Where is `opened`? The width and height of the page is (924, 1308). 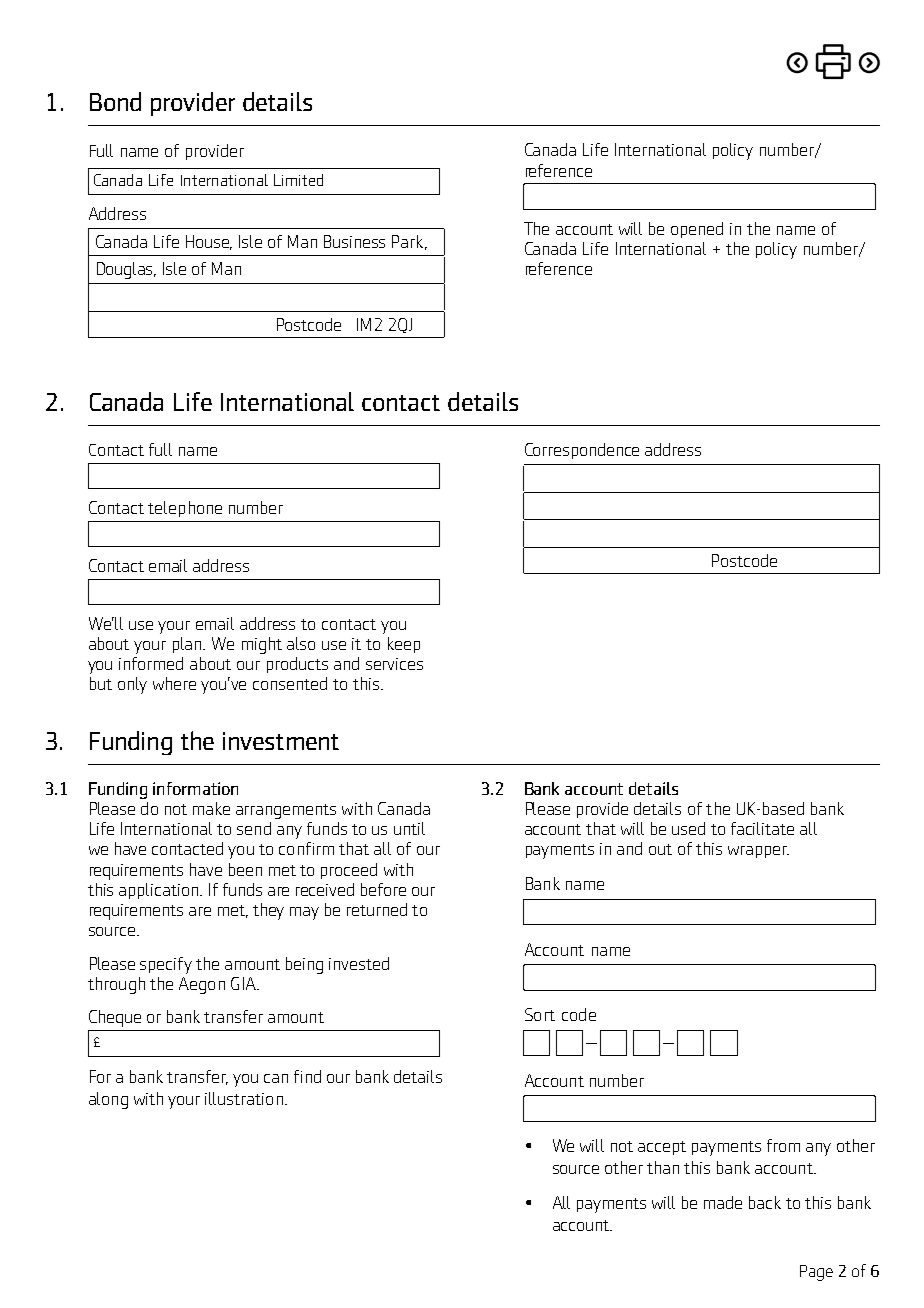
opened is located at coordinates (697, 230).
